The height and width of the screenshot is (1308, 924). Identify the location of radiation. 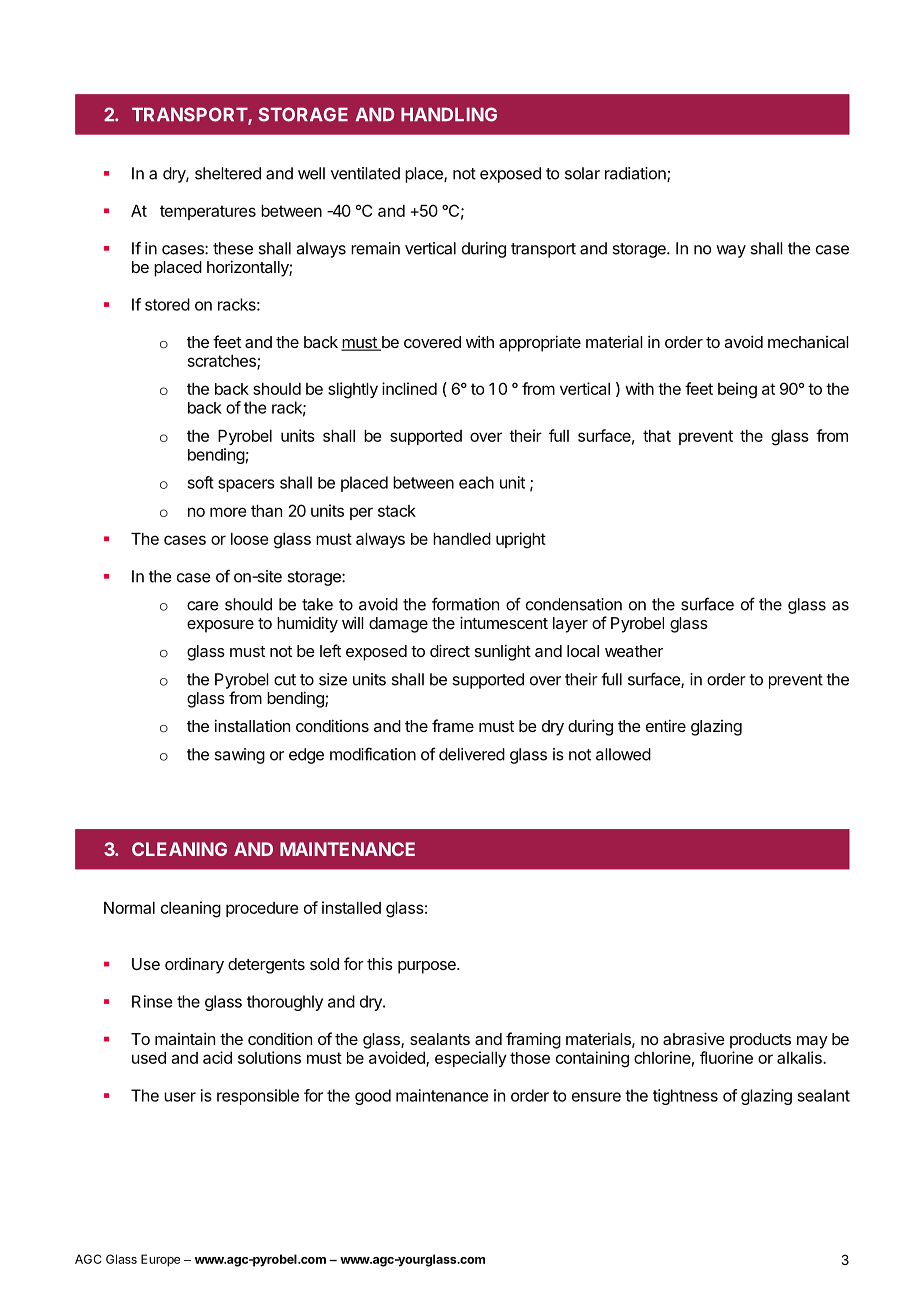
(636, 174).
